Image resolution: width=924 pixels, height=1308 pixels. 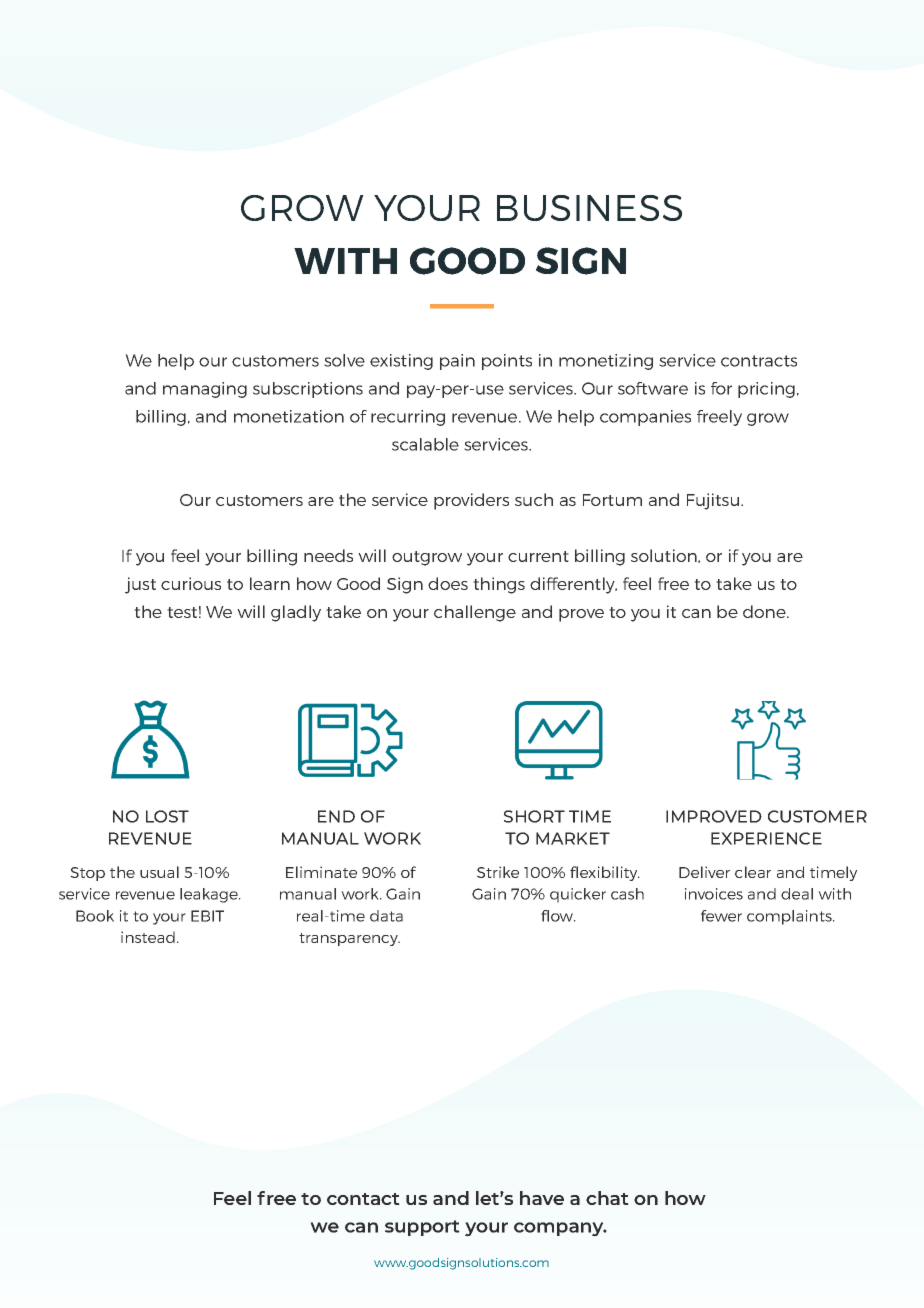 What do you see at coordinates (589, 208) in the screenshot?
I see `BUSINESS` at bounding box center [589, 208].
